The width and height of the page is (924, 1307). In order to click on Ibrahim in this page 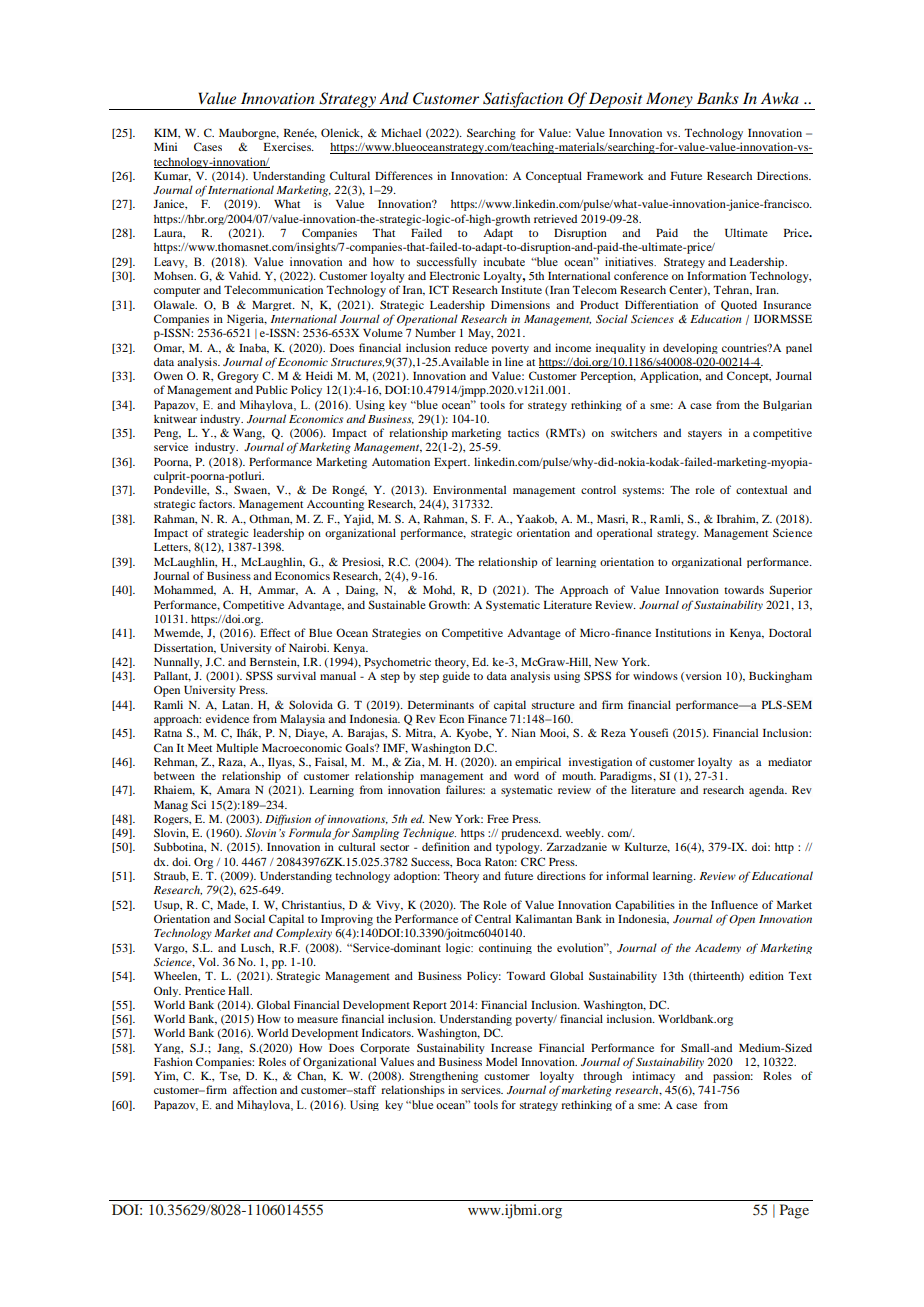, I will do `click(737, 519)`.
